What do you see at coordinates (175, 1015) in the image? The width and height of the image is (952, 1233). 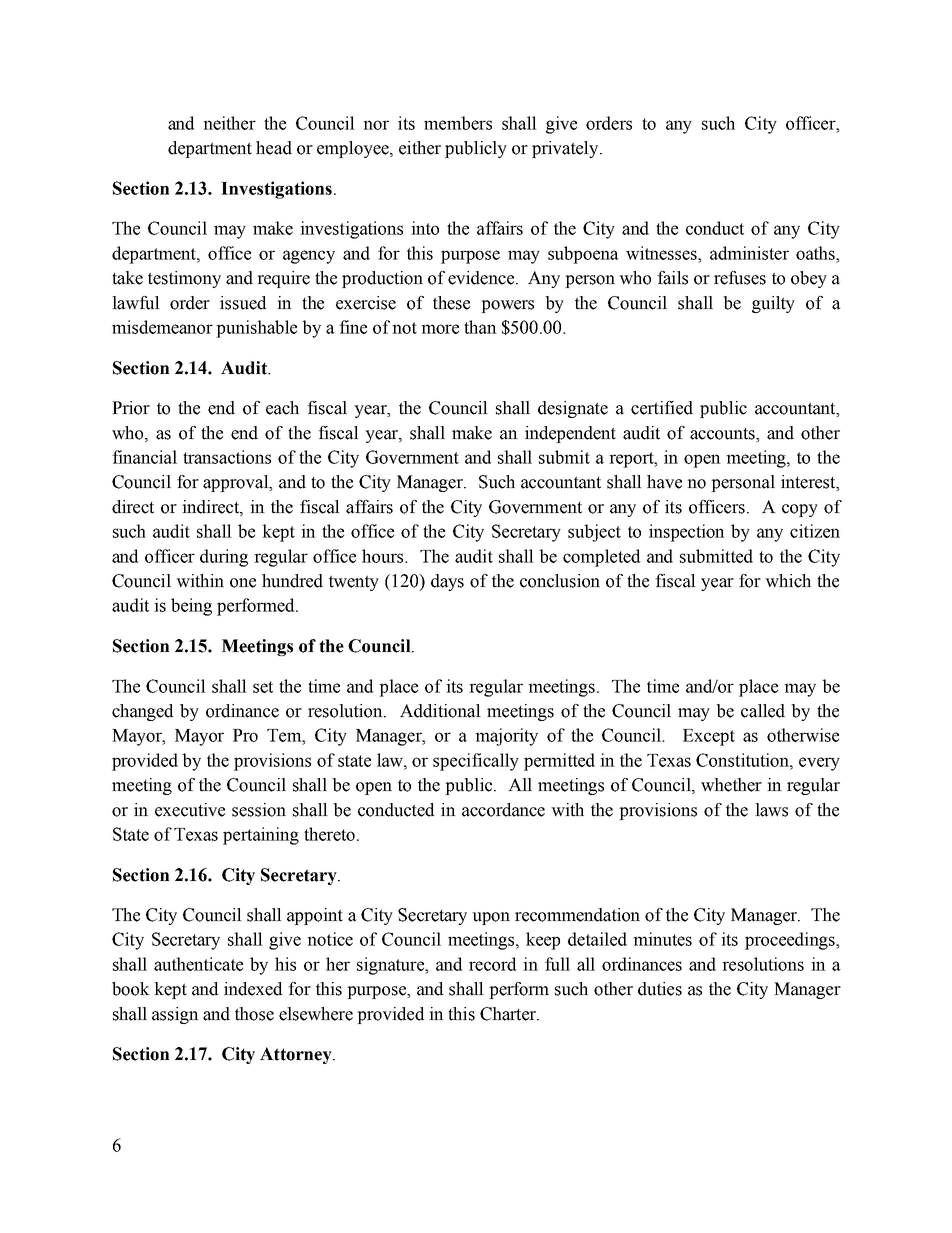 I see `assign` at bounding box center [175, 1015].
